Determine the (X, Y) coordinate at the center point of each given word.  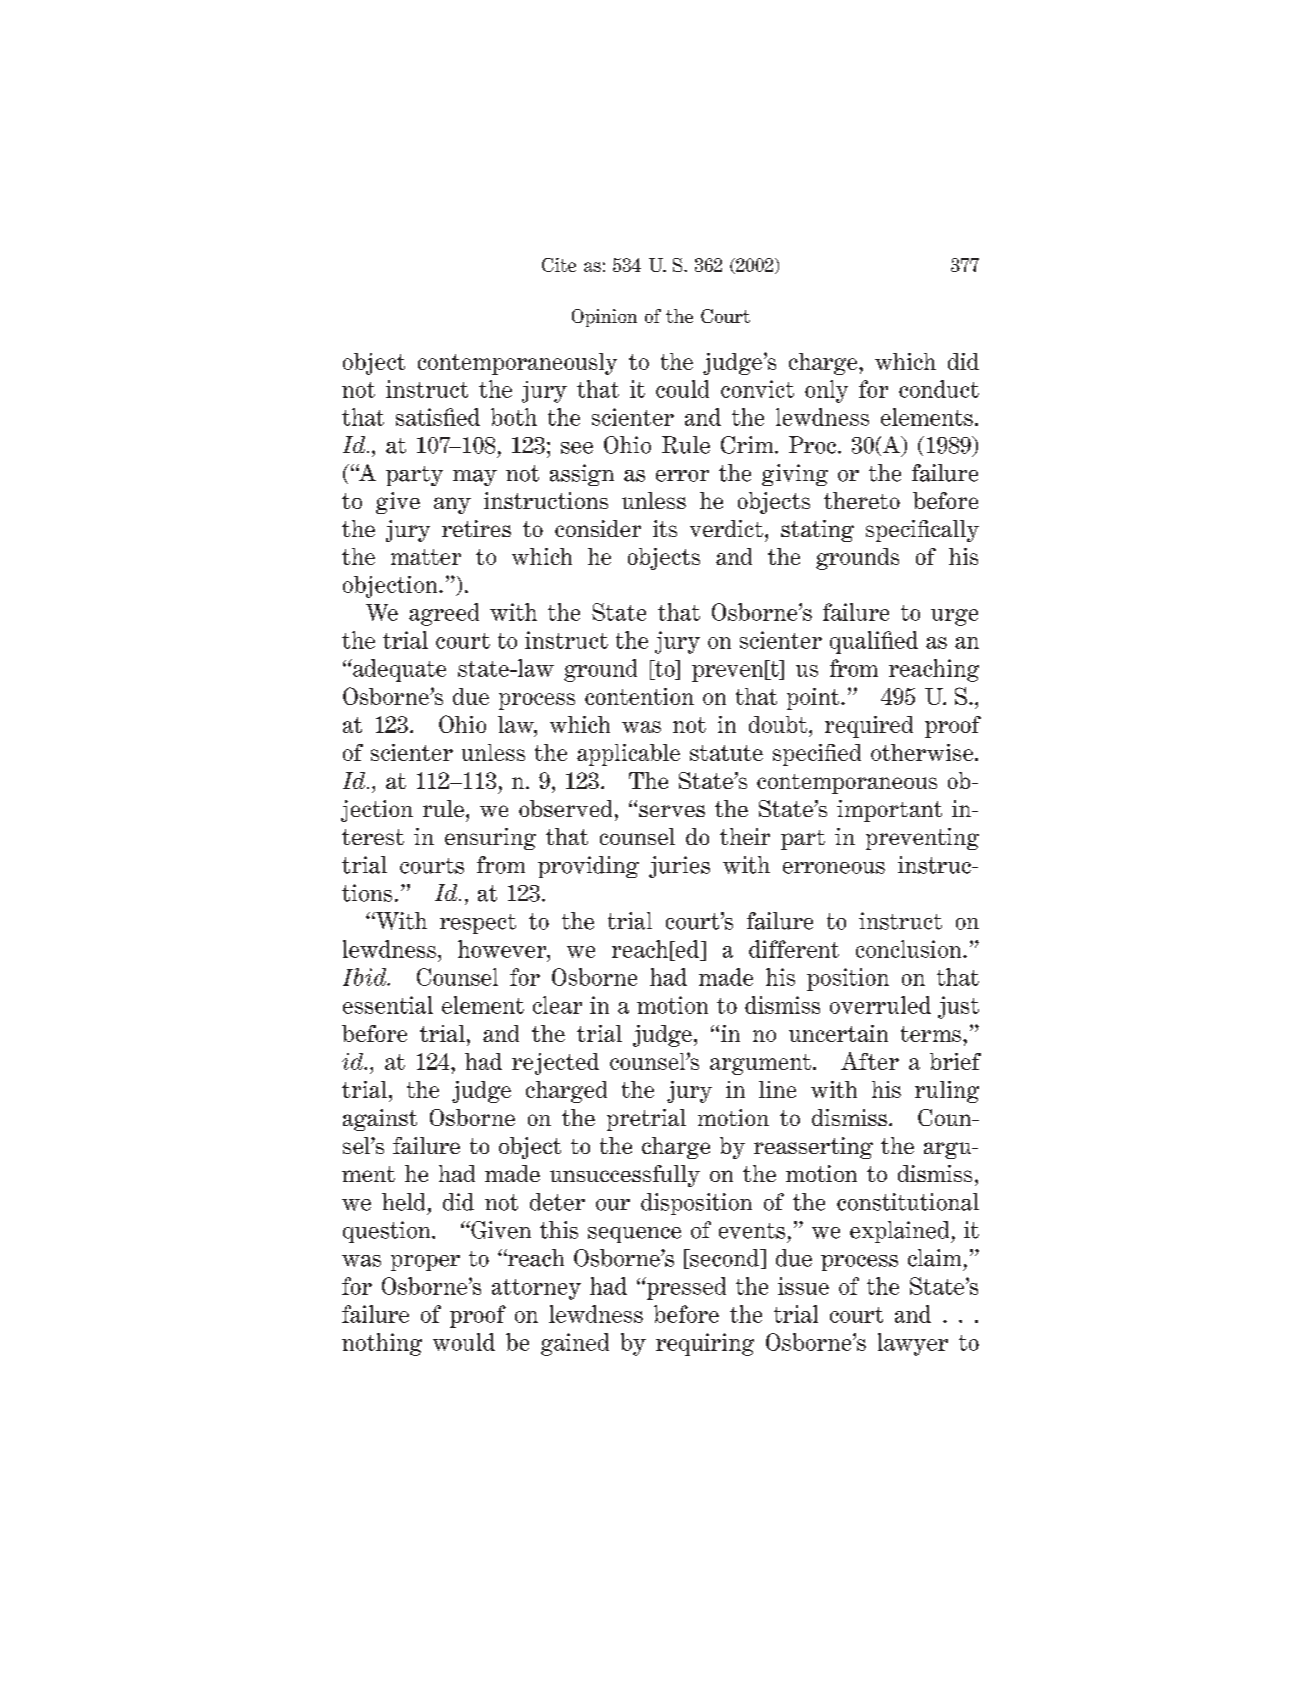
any (452, 505)
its (665, 528)
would (464, 1342)
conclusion (910, 949)
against (380, 1120)
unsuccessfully (625, 1176)
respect (478, 924)
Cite (559, 265)
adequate (398, 670)
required (869, 727)
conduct (939, 389)
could (682, 389)
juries (679, 867)
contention (639, 696)
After (870, 1061)
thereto (862, 500)
